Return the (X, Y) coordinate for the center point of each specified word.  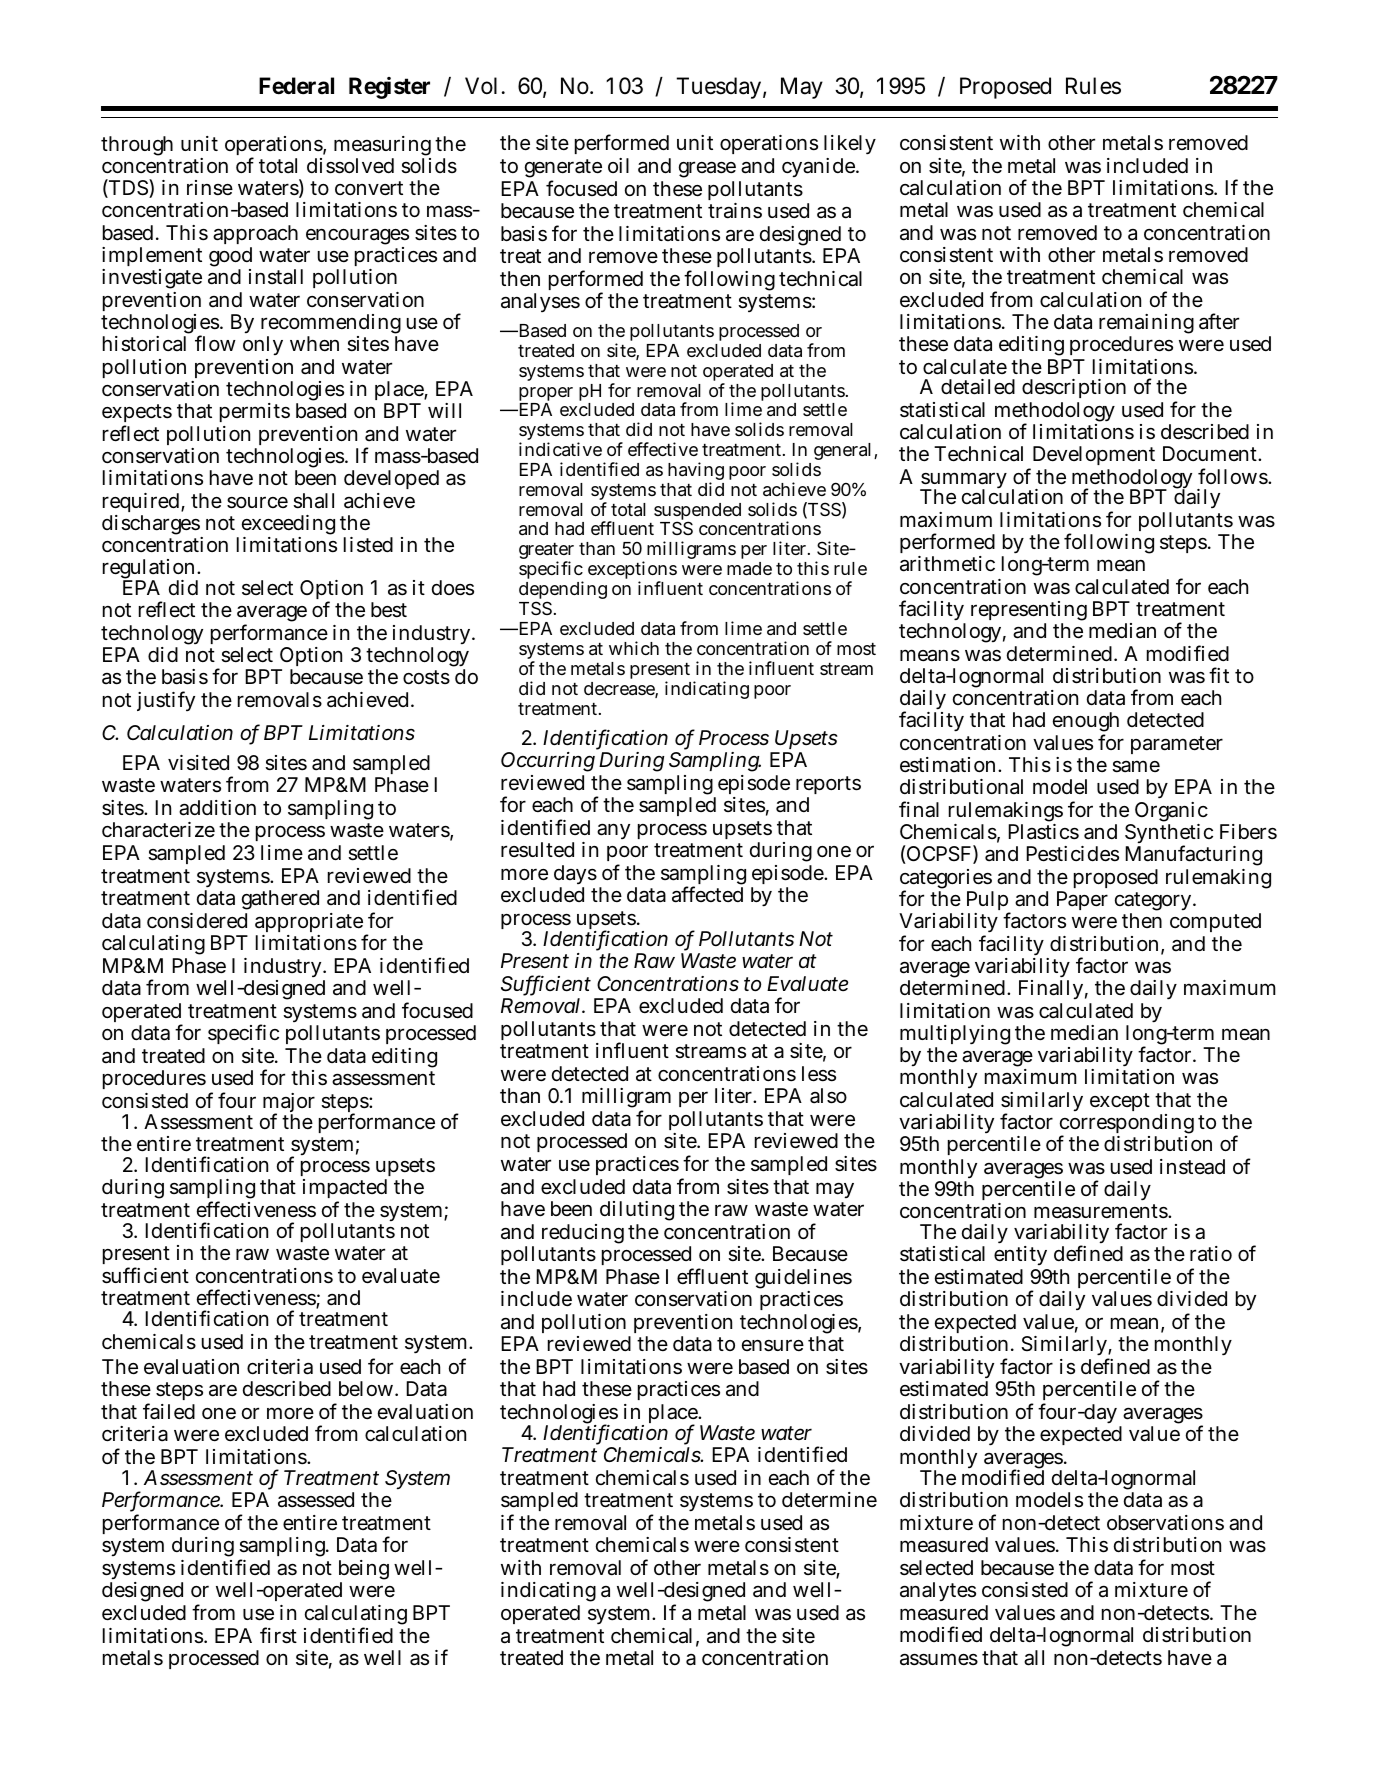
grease (707, 169)
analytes (938, 1591)
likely (850, 147)
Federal (296, 86)
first (278, 1635)
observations (1165, 1523)
